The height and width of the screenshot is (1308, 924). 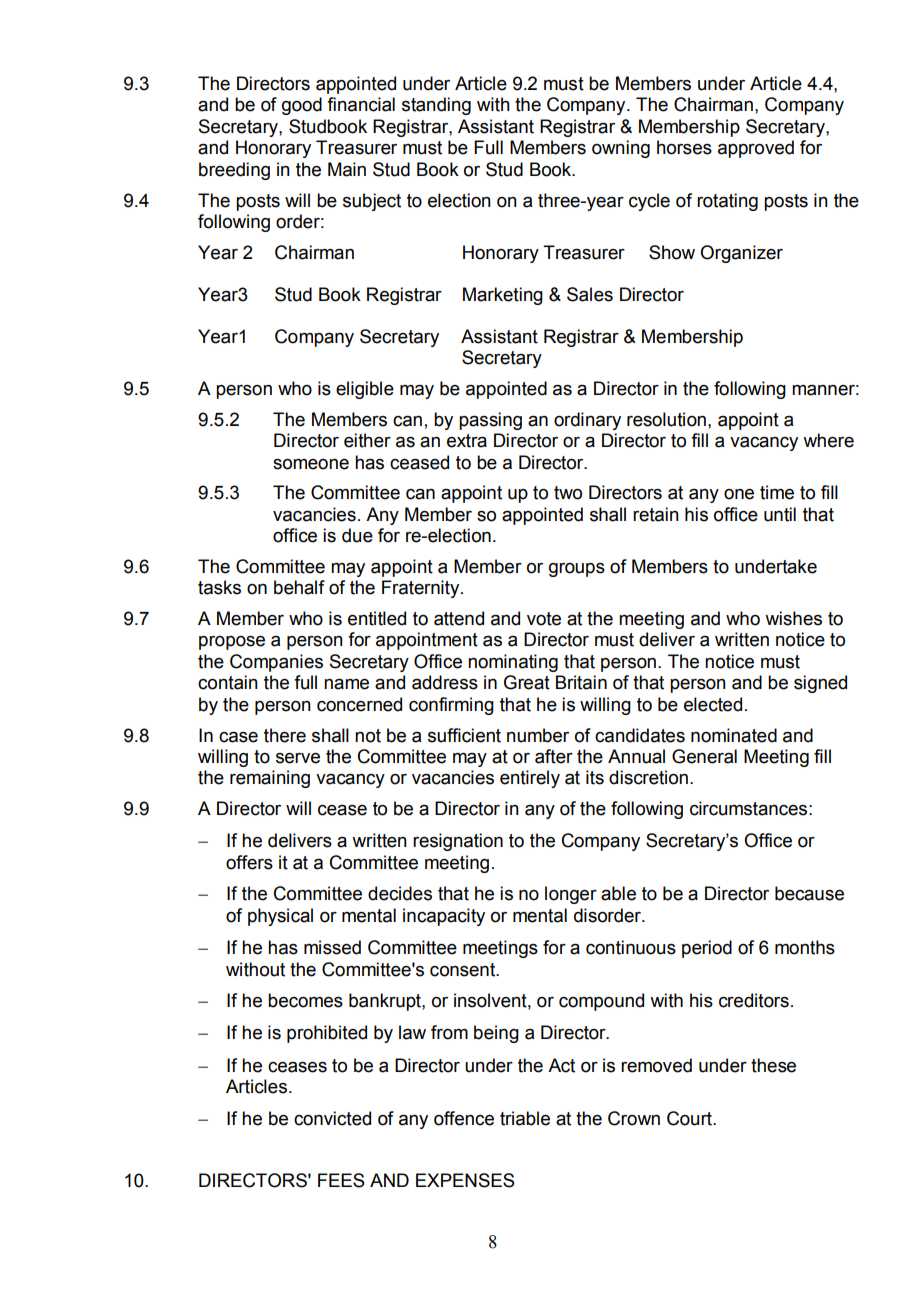 I want to click on Companies, so click(x=276, y=663).
